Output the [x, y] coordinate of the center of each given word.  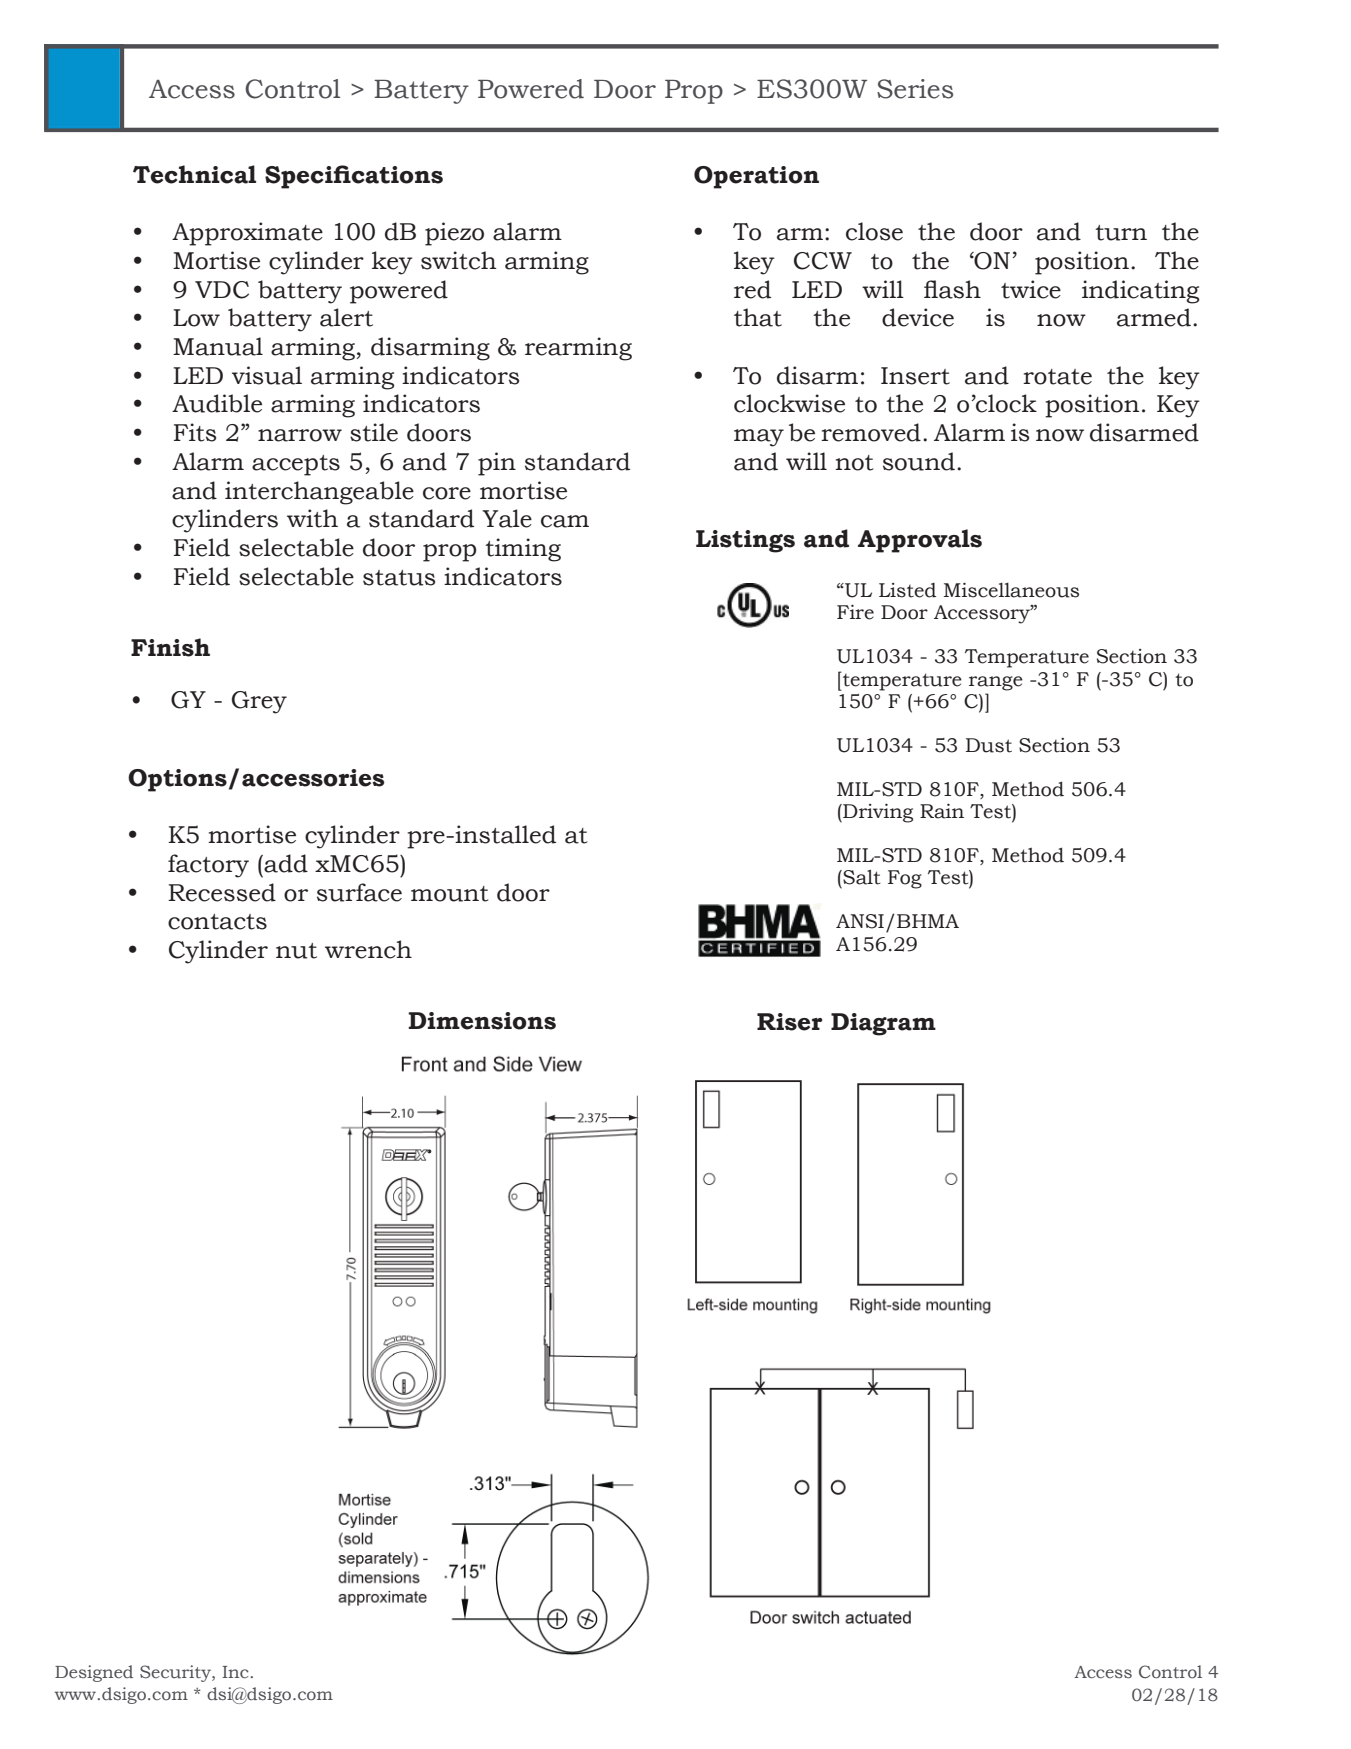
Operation [756, 177]
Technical [194, 174]
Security [176, 1673]
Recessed [222, 892]
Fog [905, 879]
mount [450, 894]
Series [915, 89]
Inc [235, 1672]
